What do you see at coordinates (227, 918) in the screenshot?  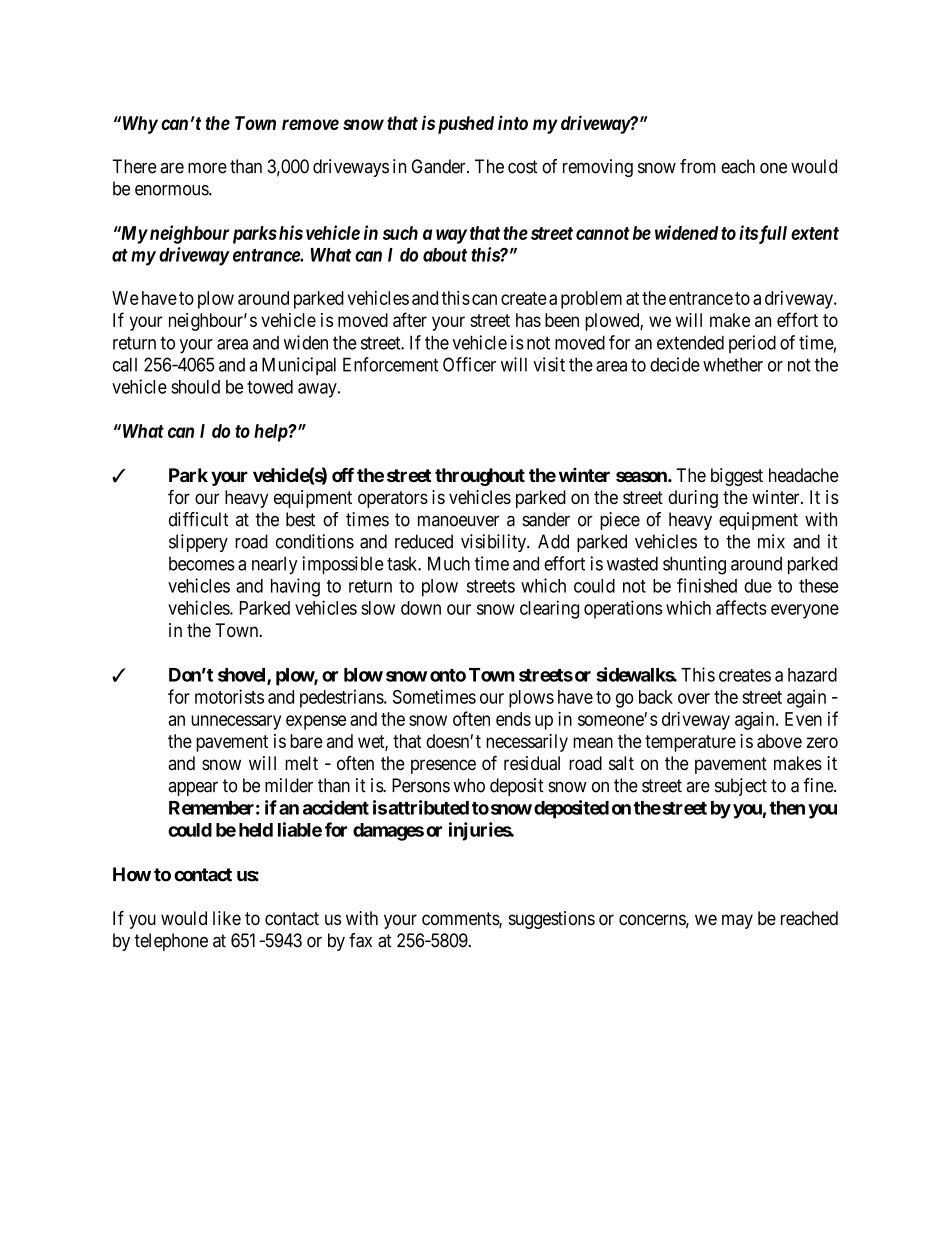 I see `like` at bounding box center [227, 918].
